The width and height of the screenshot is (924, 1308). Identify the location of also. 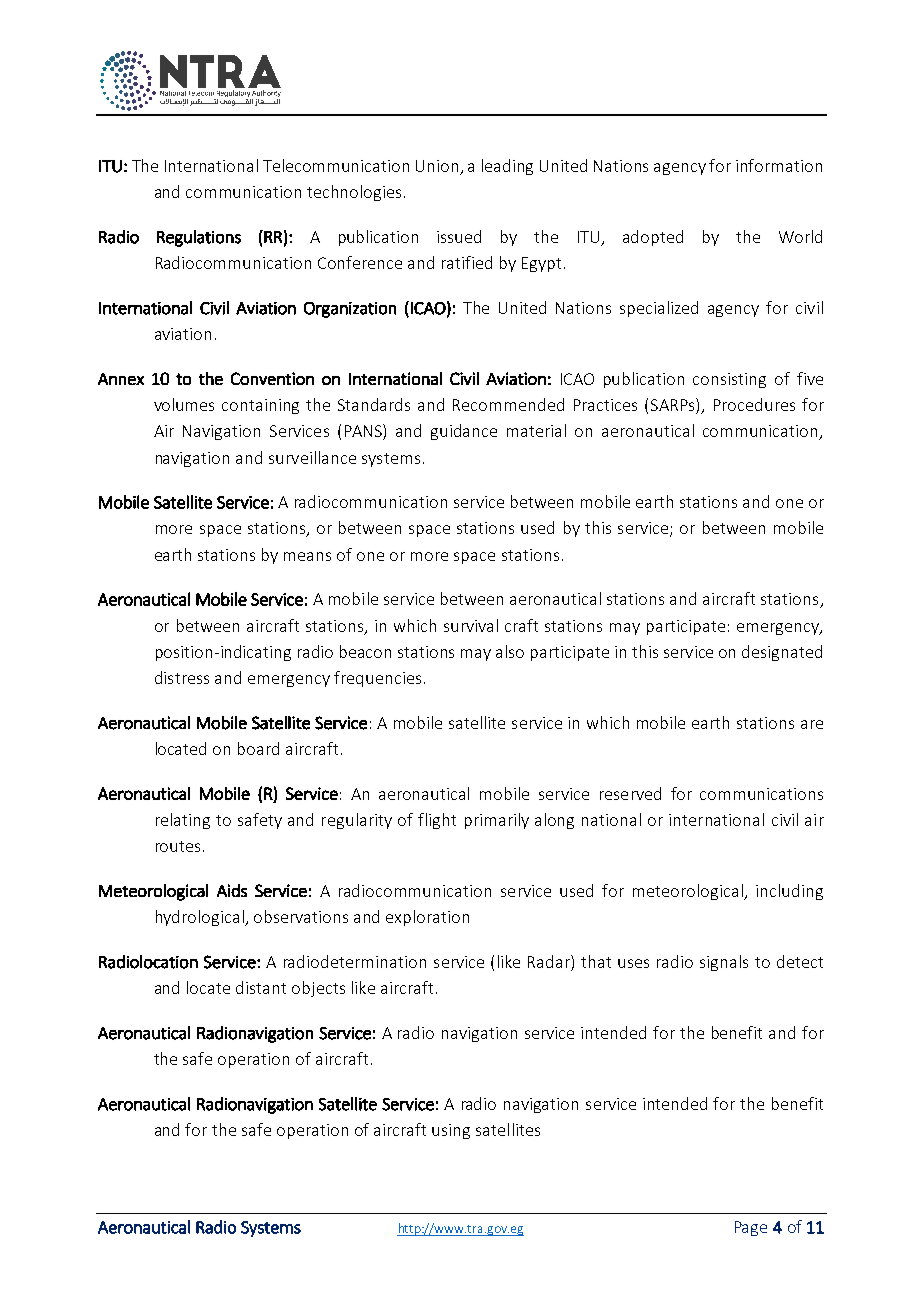
(510, 651).
